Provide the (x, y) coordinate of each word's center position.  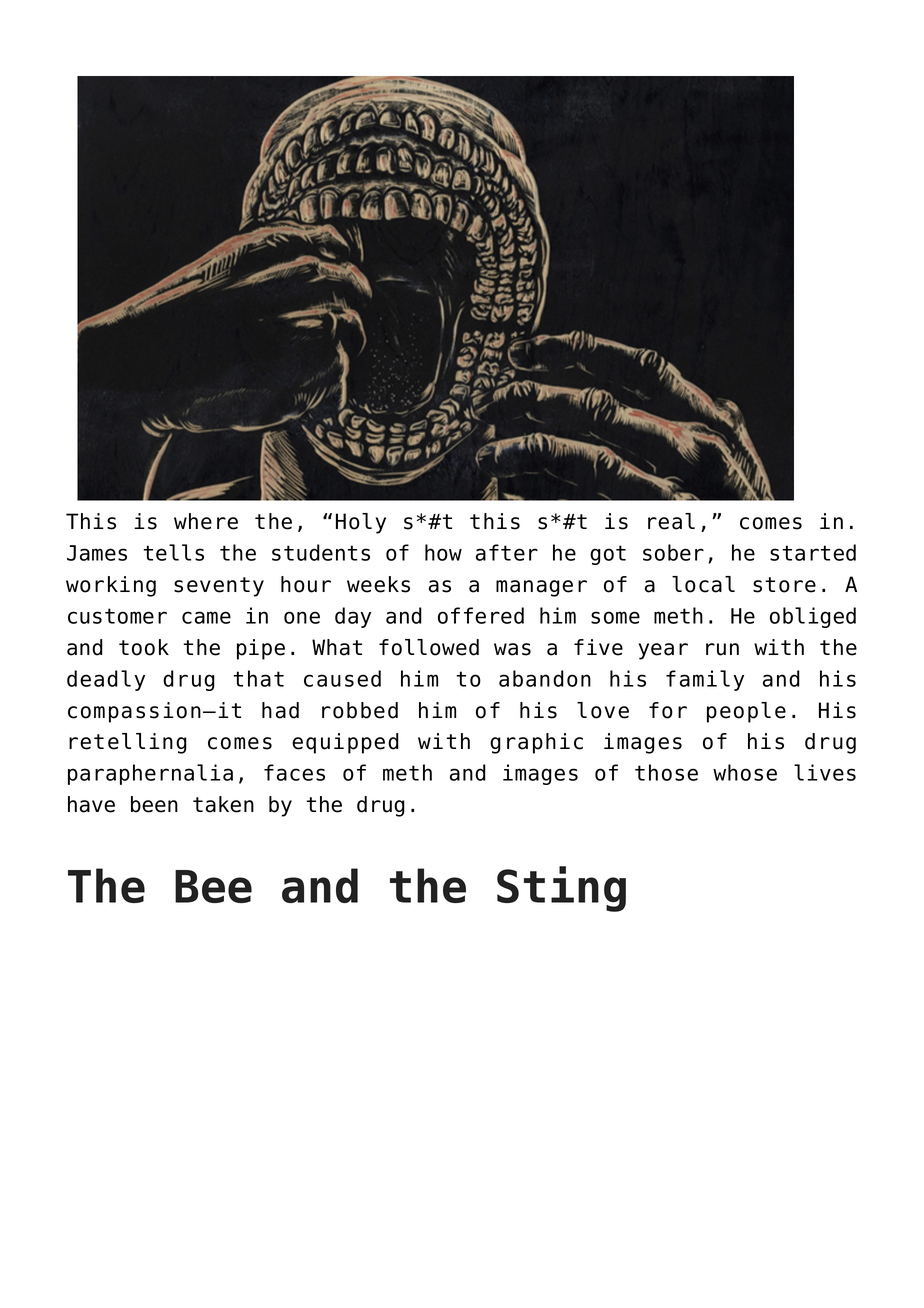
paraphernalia (150, 774)
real (671, 521)
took (144, 647)
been (154, 804)
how (443, 552)
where (206, 521)
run (722, 649)
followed (429, 647)
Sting (561, 889)
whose (745, 772)
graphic (536, 743)
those (666, 772)
